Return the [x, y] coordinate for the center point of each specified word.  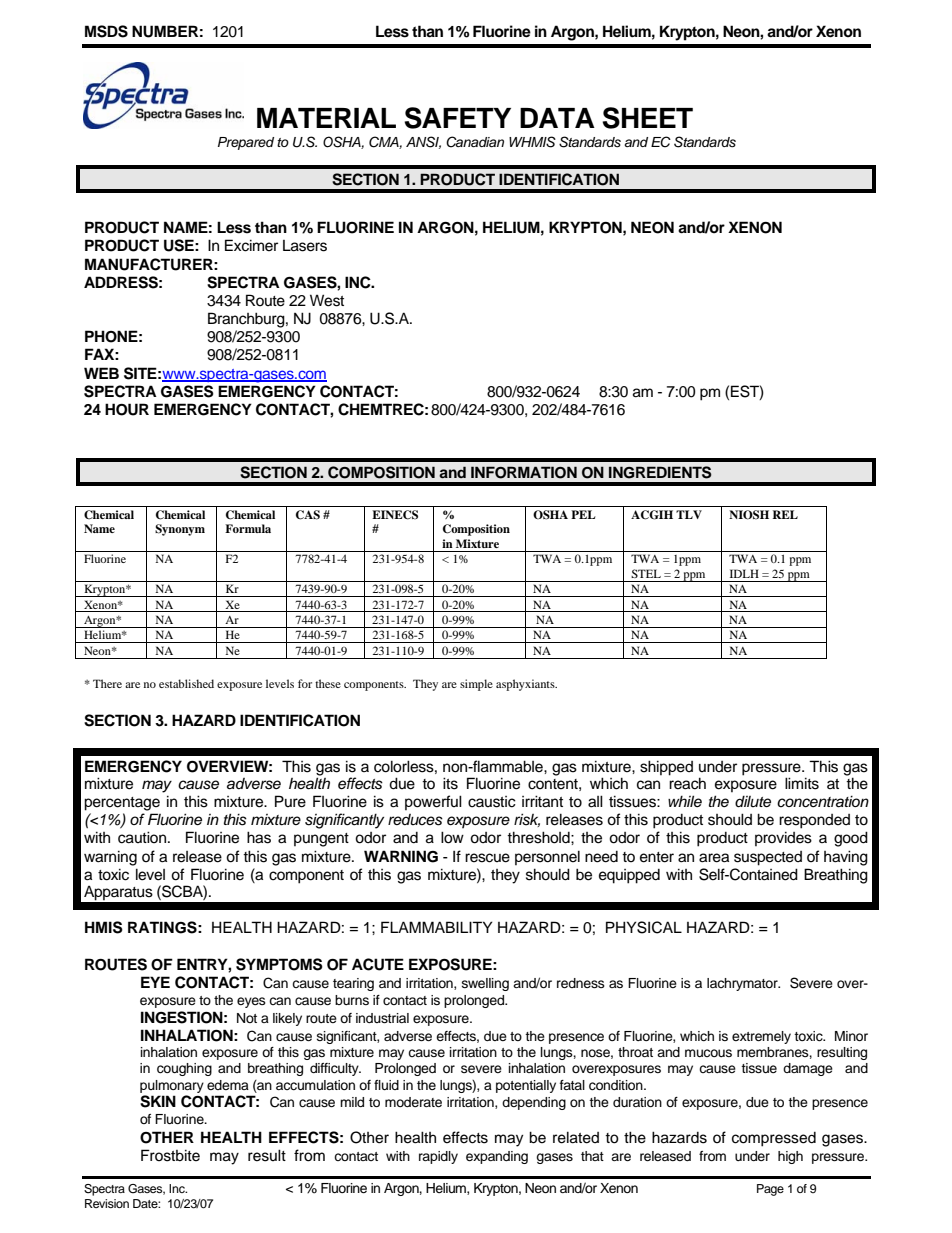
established [186, 683]
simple [476, 685]
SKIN [158, 1101]
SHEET [647, 118]
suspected [768, 858]
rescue [487, 858]
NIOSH [749, 515]
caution [143, 837]
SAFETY [457, 118]
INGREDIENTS [660, 472]
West [327, 300]
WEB [101, 373]
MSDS [106, 31]
